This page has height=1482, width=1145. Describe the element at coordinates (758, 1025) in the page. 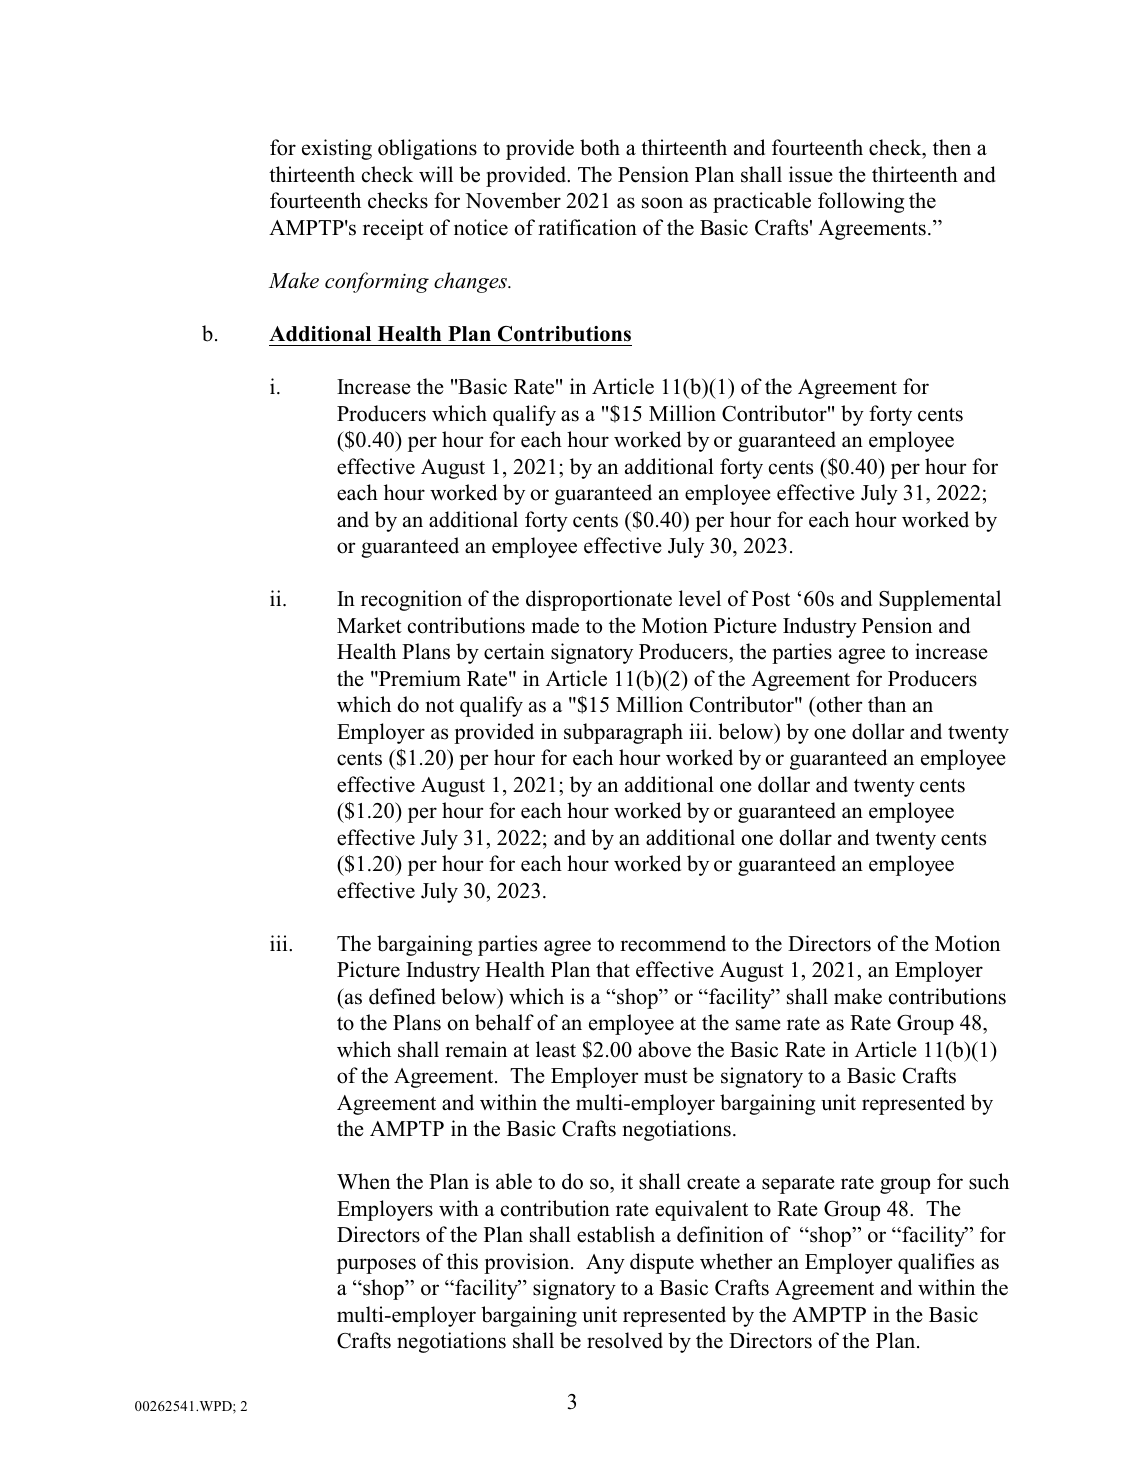

I see `same` at that location.
